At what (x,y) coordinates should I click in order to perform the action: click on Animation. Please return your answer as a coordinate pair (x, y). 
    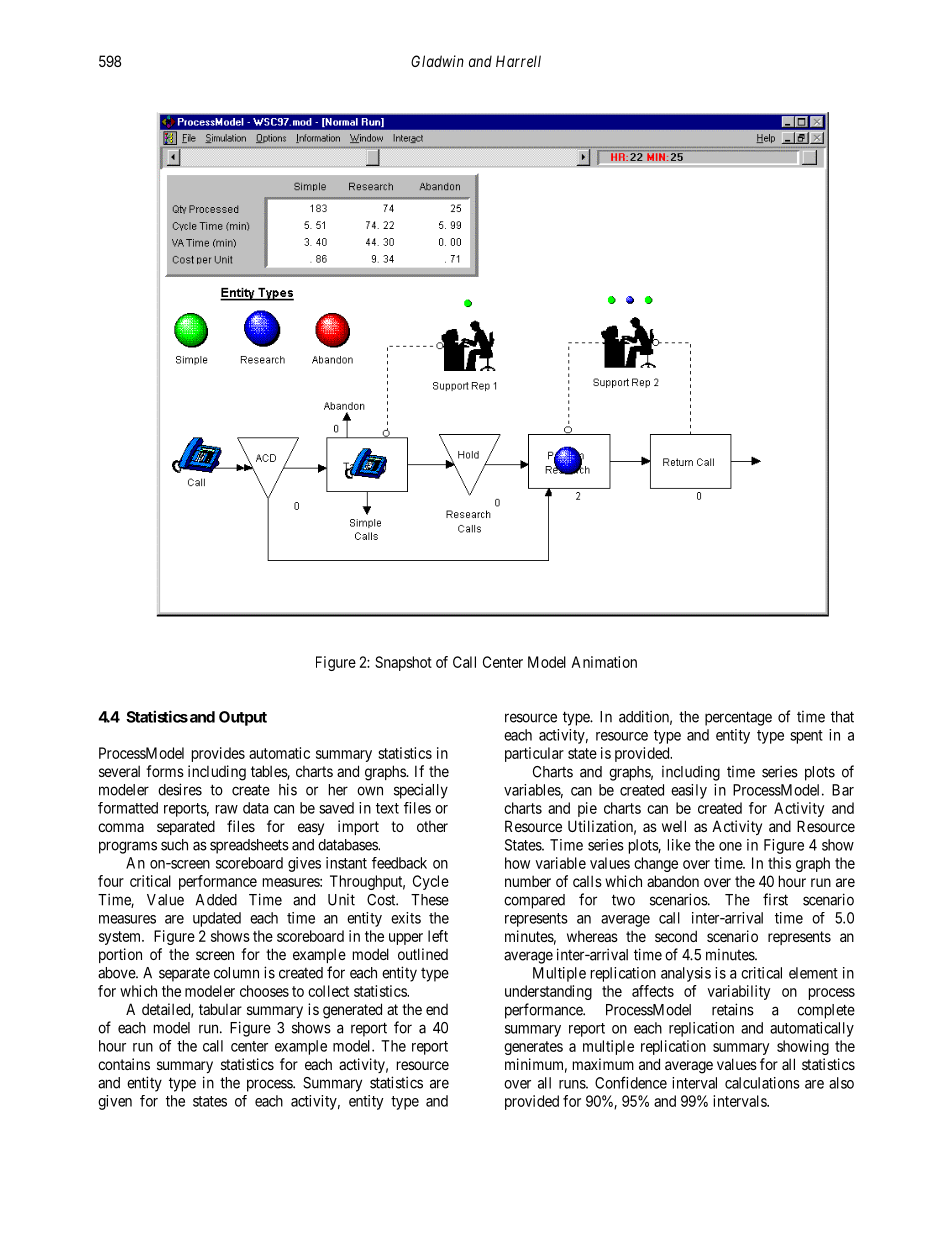
    Looking at the image, I should click on (604, 662).
